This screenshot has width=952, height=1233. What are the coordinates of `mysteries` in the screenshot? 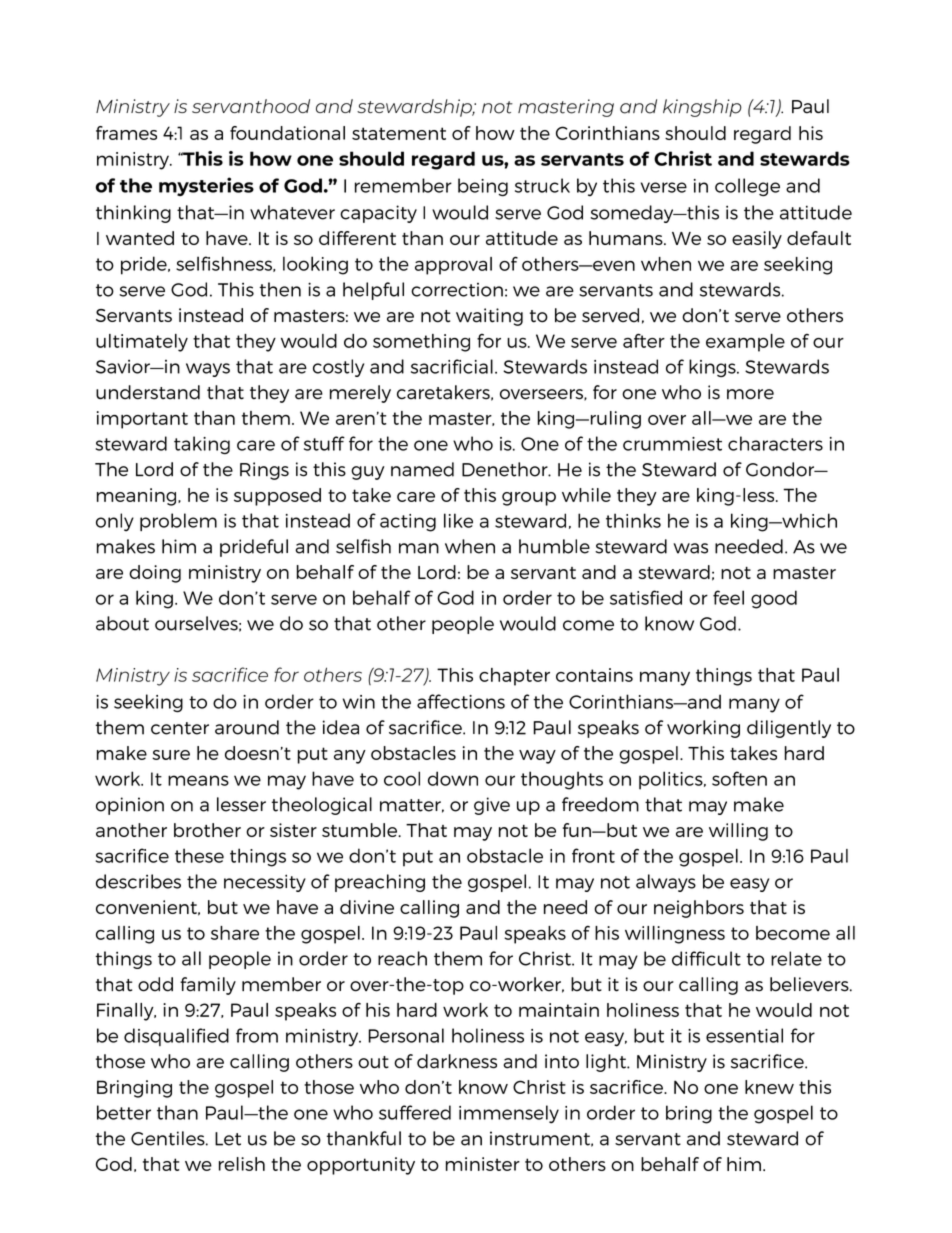 It's located at (206, 186).
